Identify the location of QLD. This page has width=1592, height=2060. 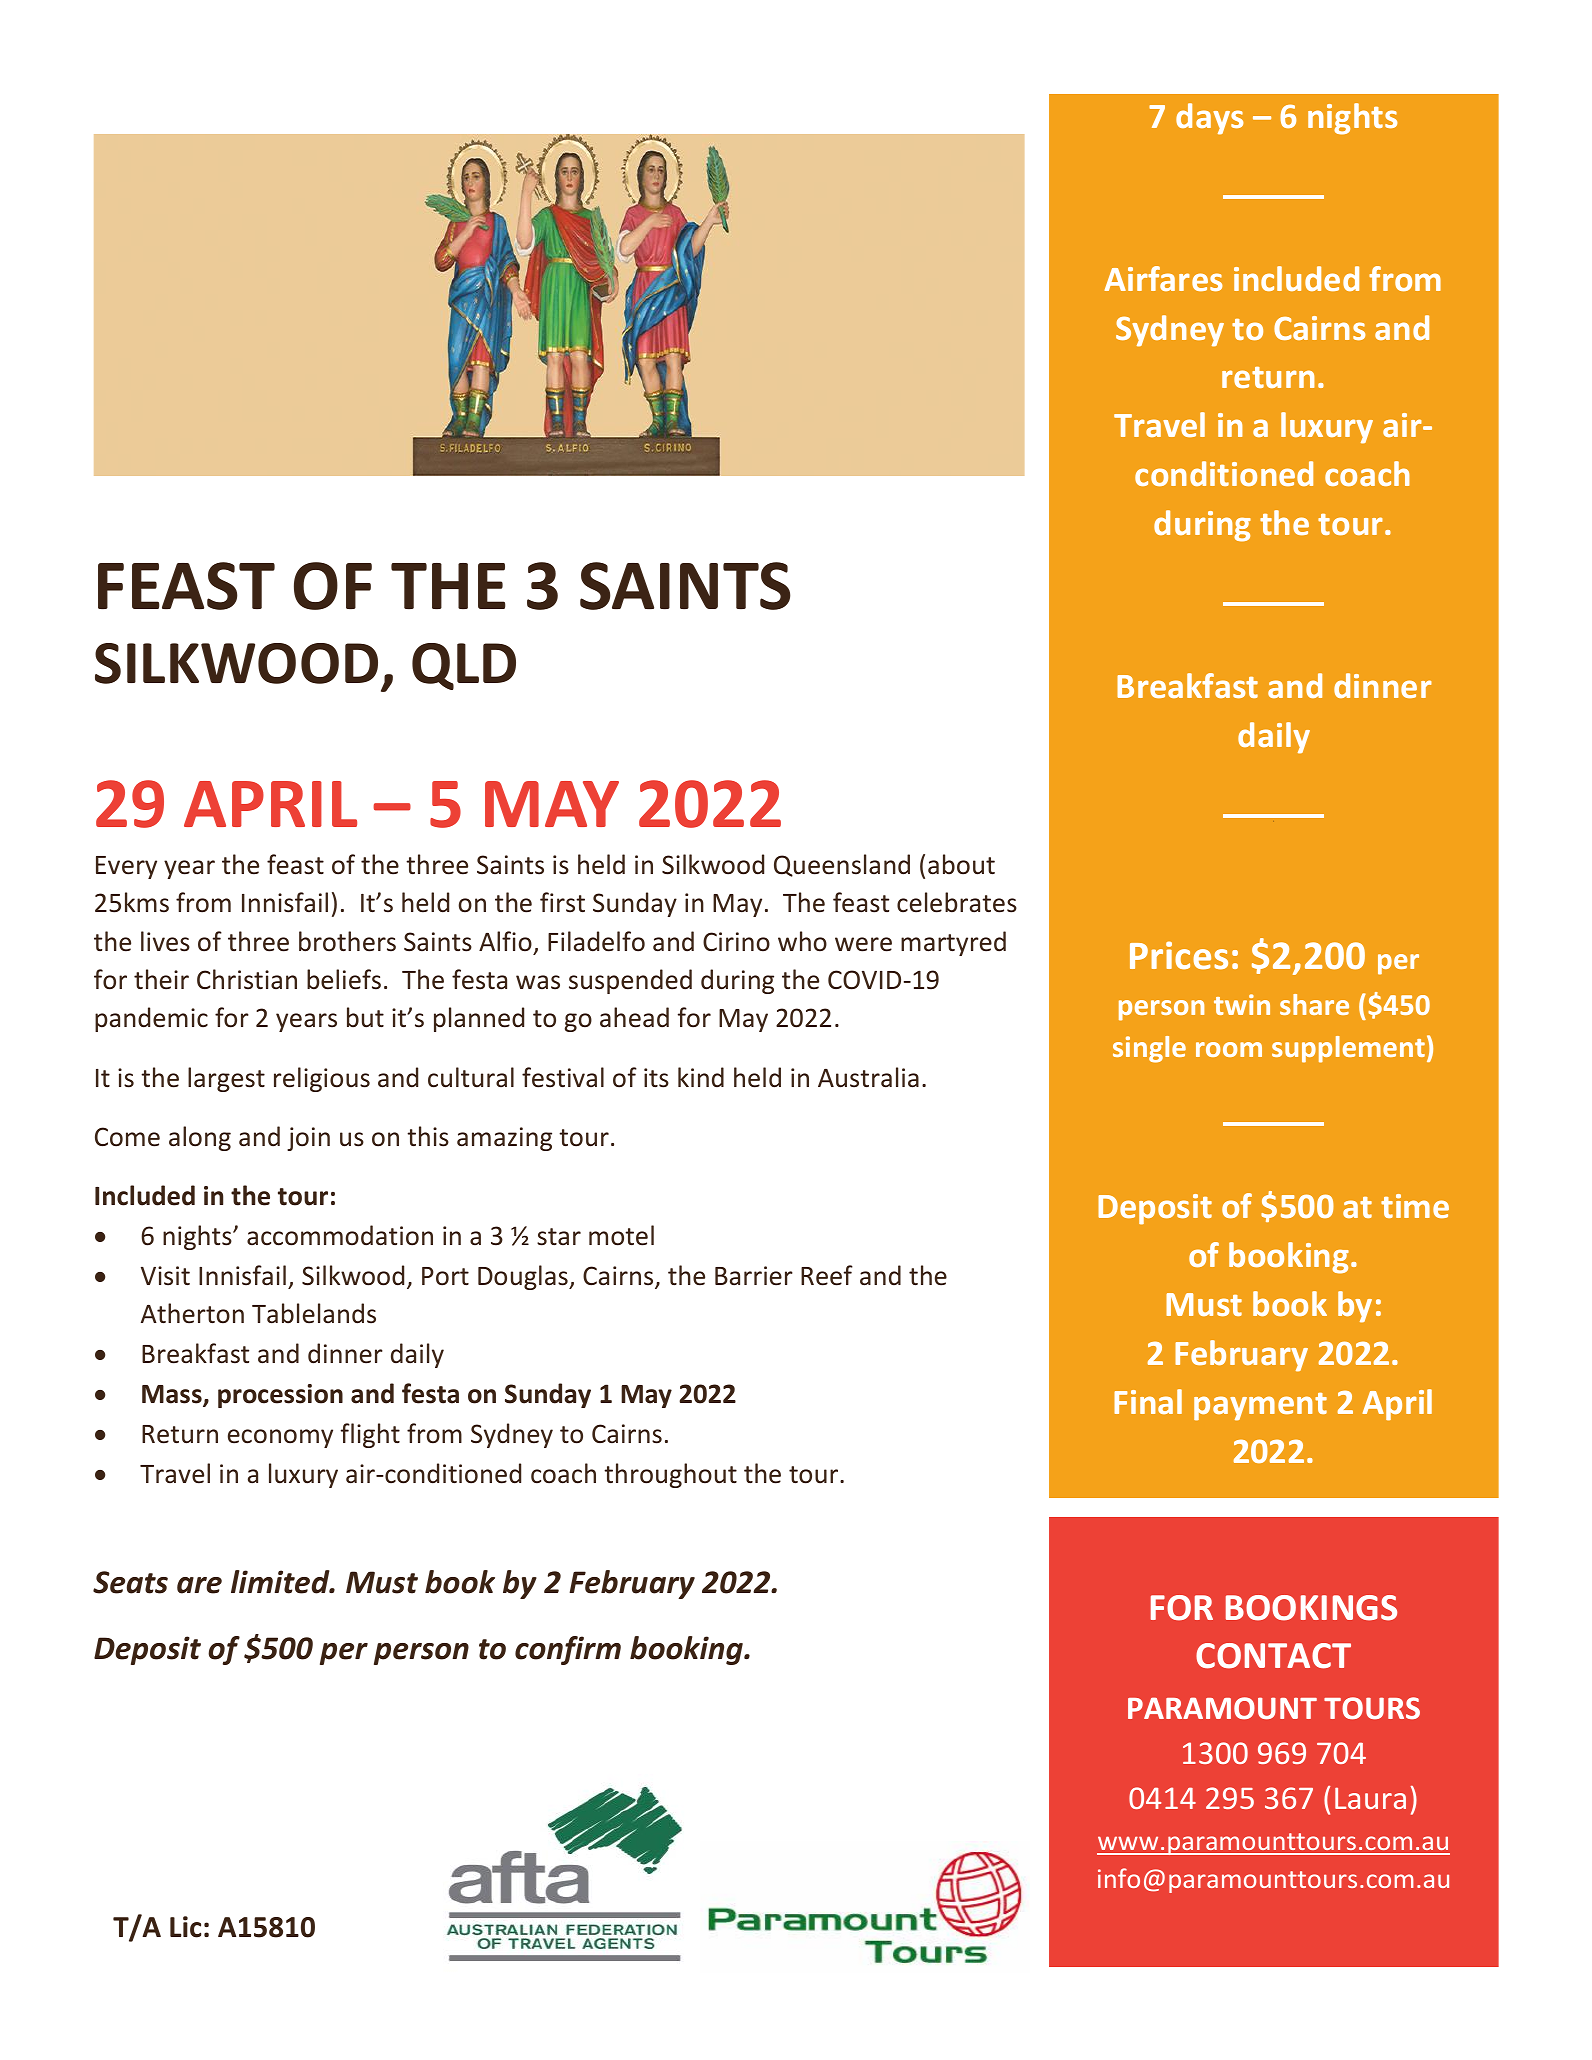
(464, 666).
